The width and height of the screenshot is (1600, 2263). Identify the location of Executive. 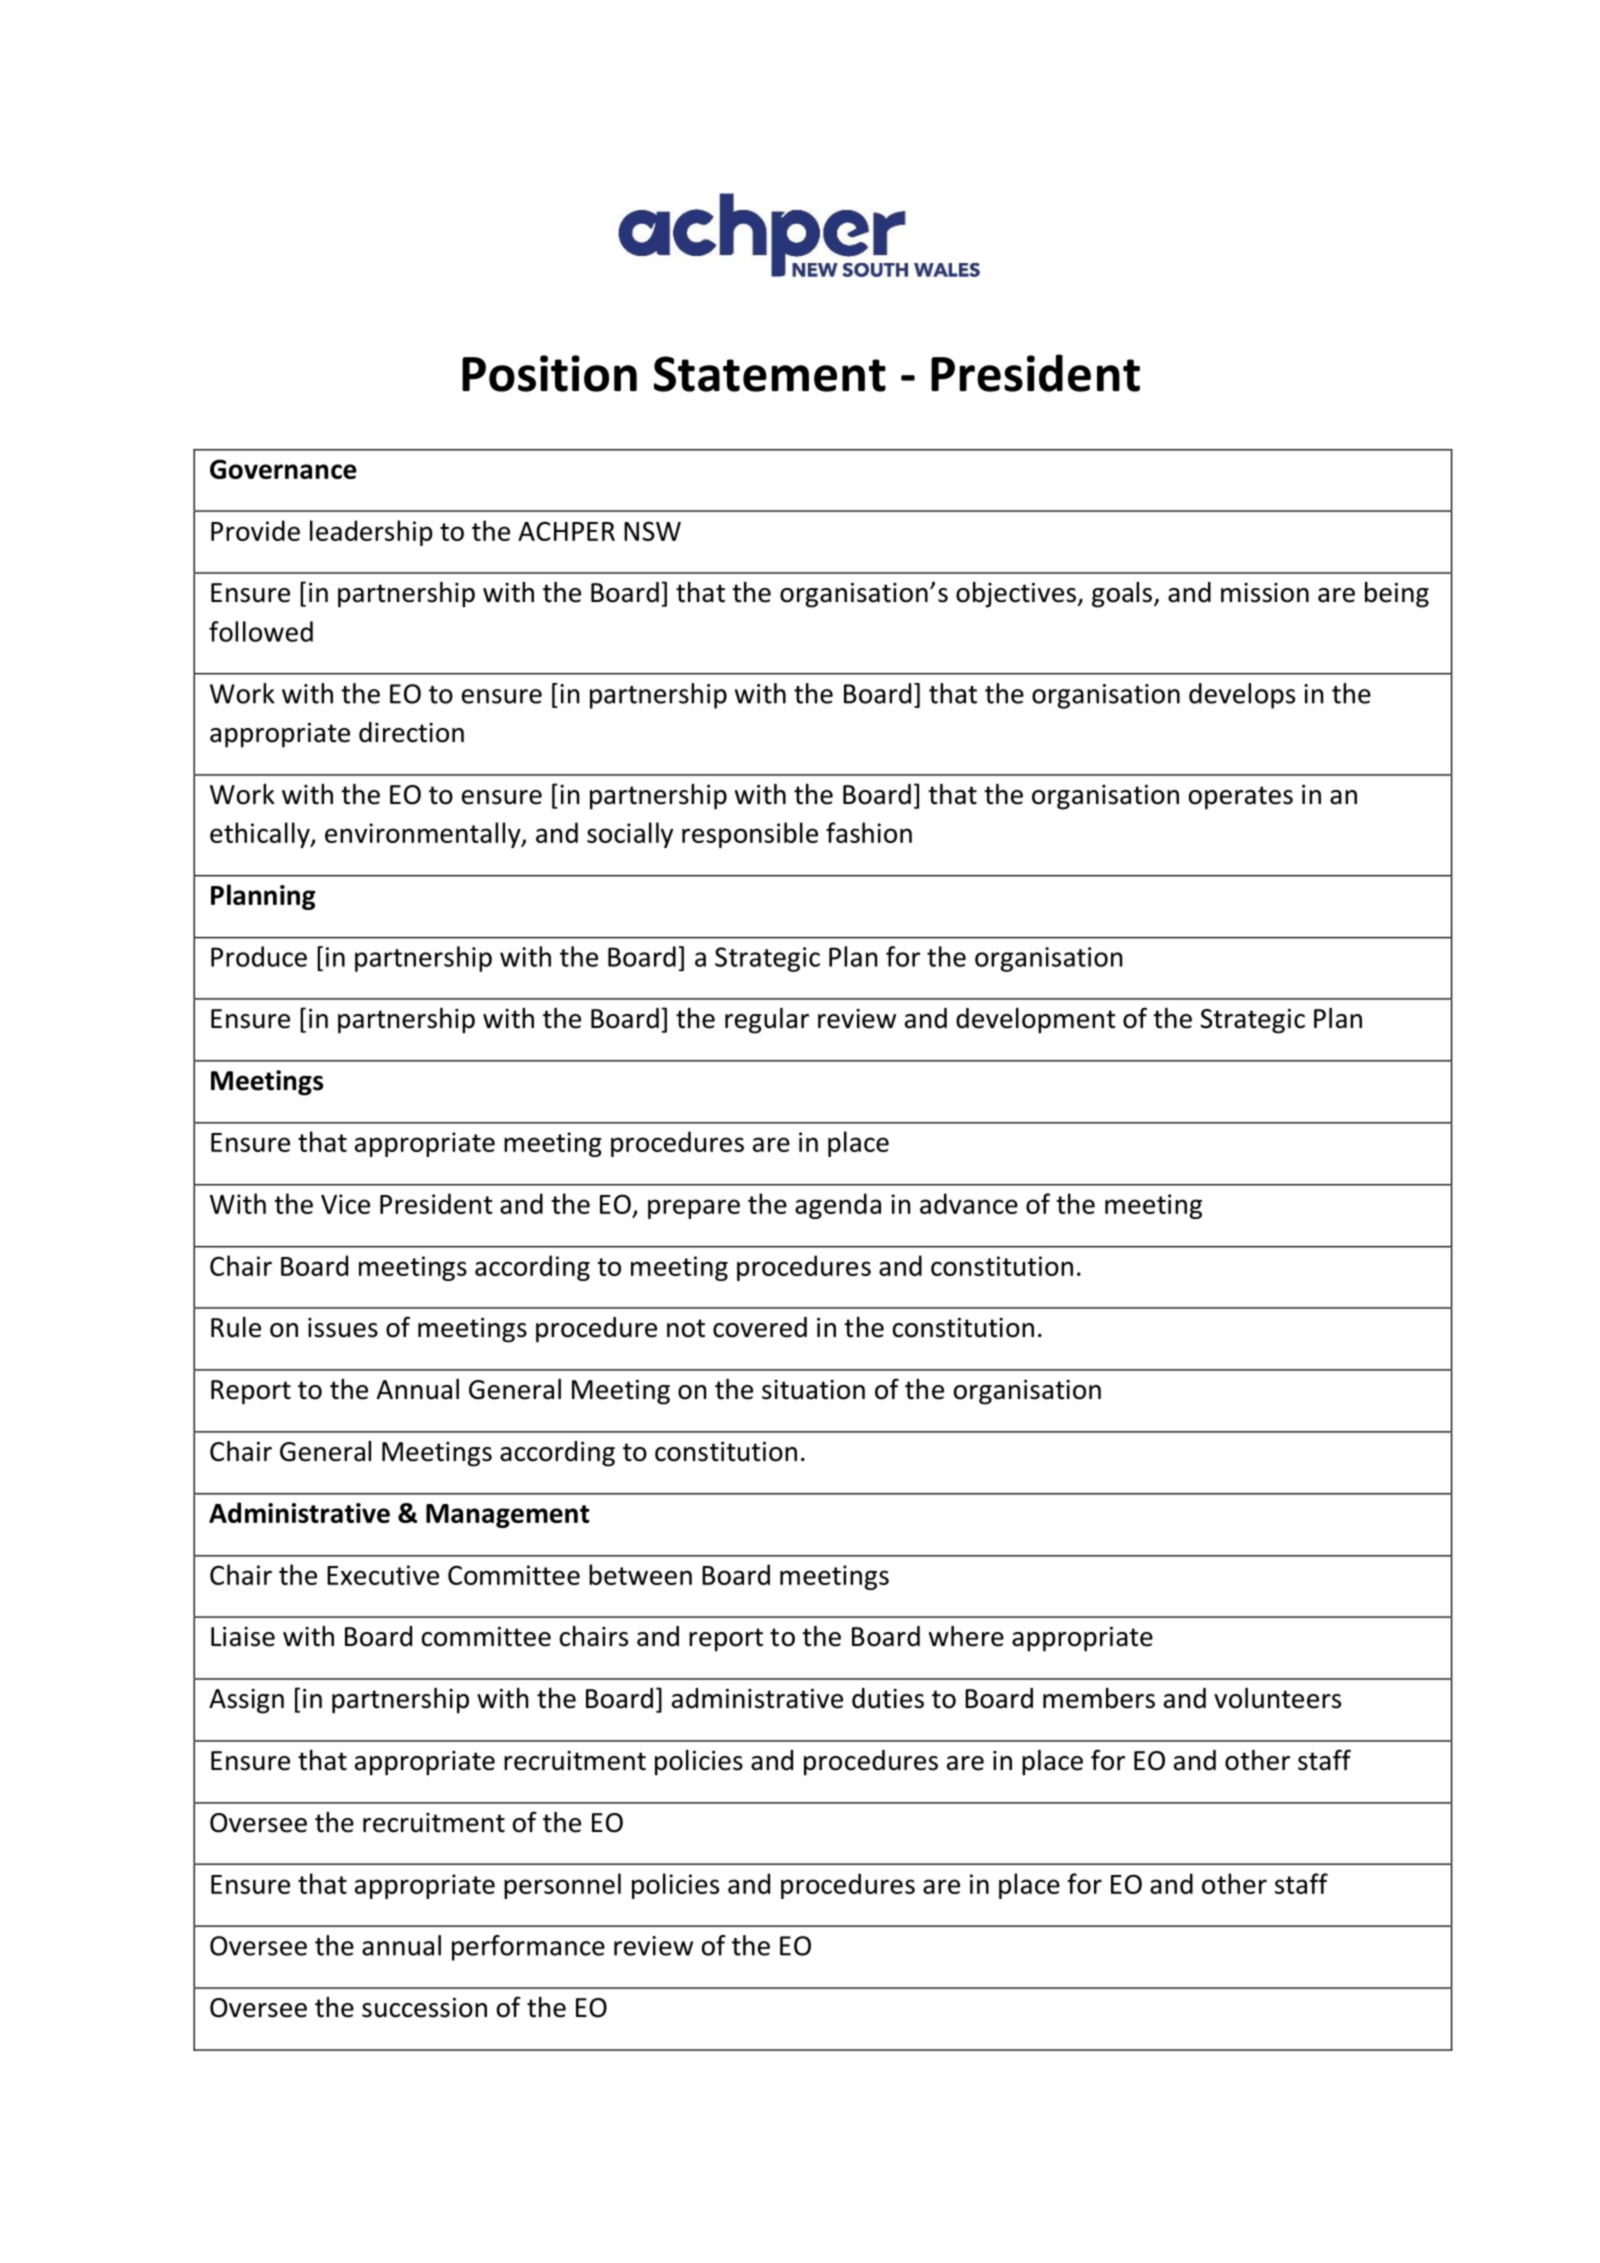
(383, 1575).
